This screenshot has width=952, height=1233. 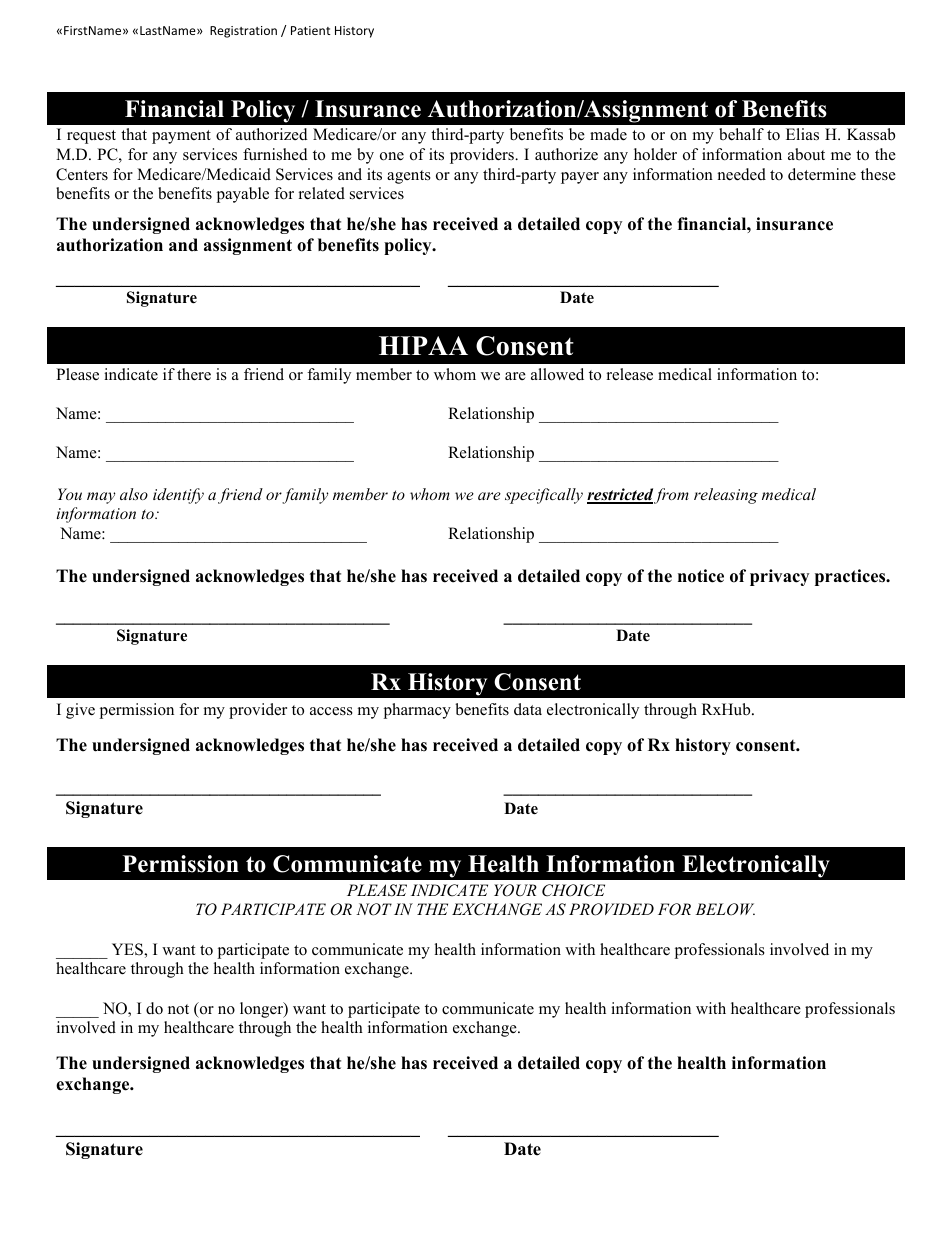 What do you see at coordinates (802, 134) in the screenshot?
I see `Elias` at bounding box center [802, 134].
